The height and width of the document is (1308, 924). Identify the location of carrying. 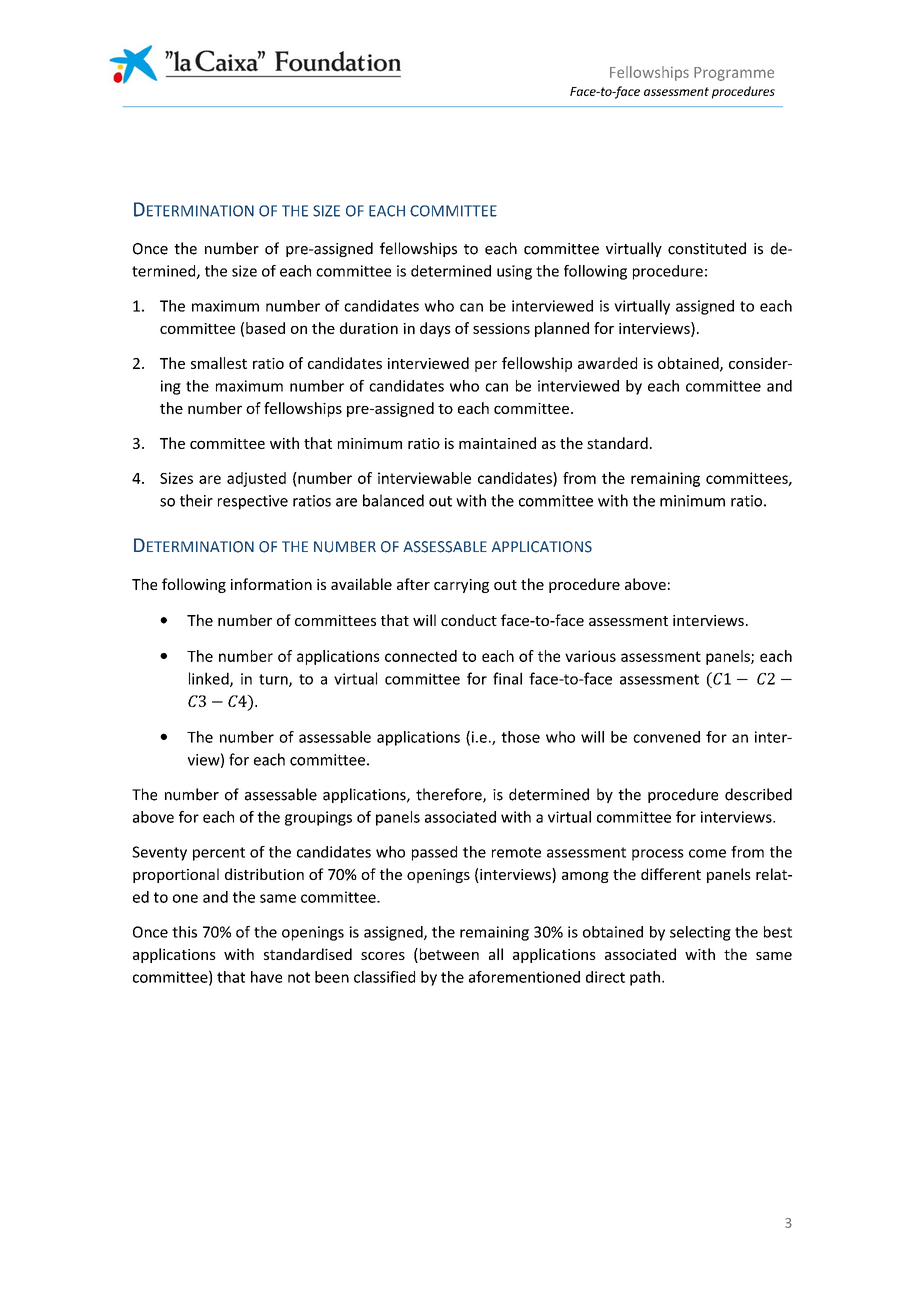
(461, 586).
